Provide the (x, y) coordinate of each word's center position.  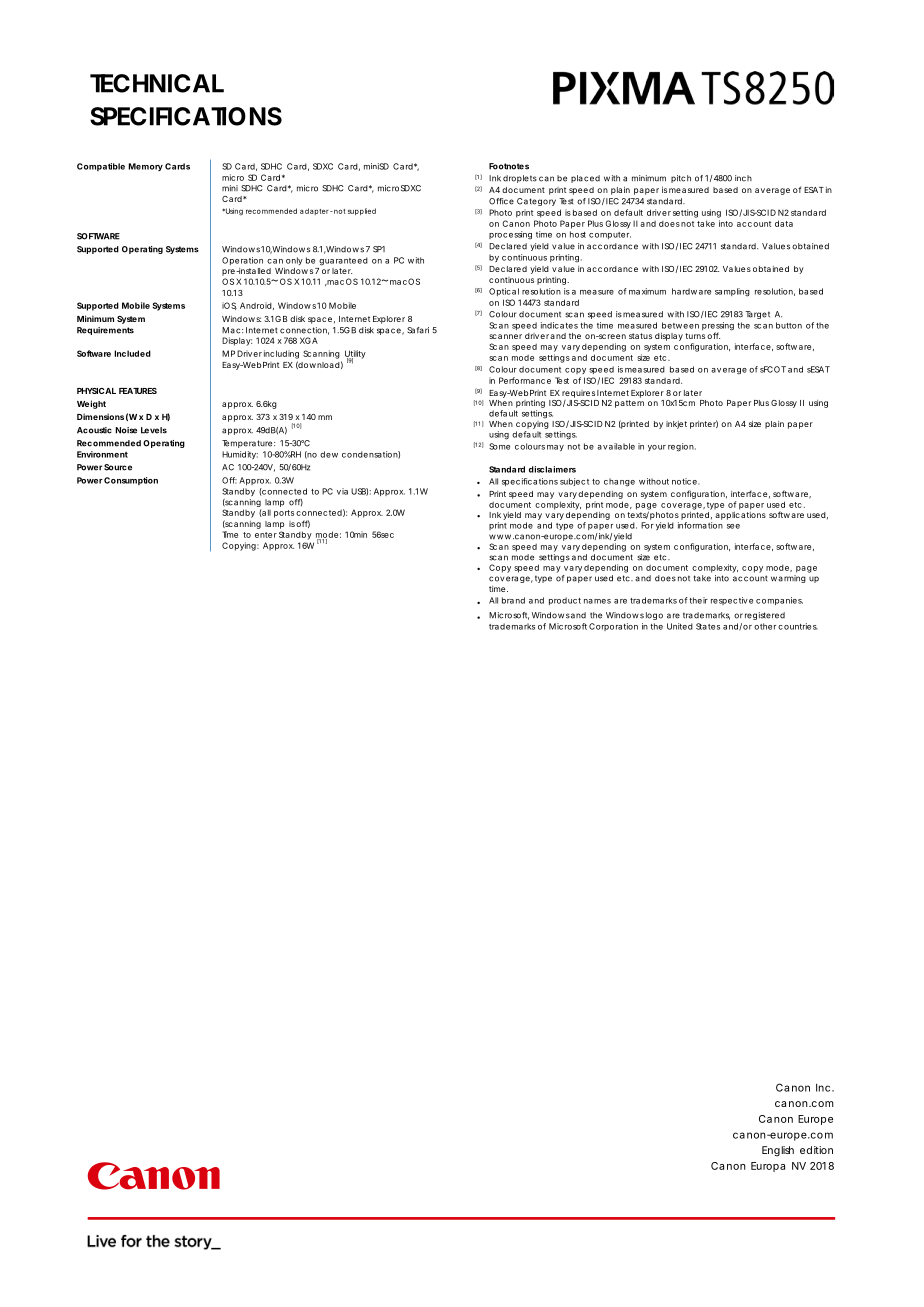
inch (743, 178)
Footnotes (509, 166)
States (708, 626)
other (765, 626)
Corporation (613, 627)
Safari (418, 330)
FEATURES (138, 390)
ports (284, 514)
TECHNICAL (157, 83)
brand (513, 600)
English (778, 1151)
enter (266, 535)
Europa (768, 1167)
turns (695, 336)
